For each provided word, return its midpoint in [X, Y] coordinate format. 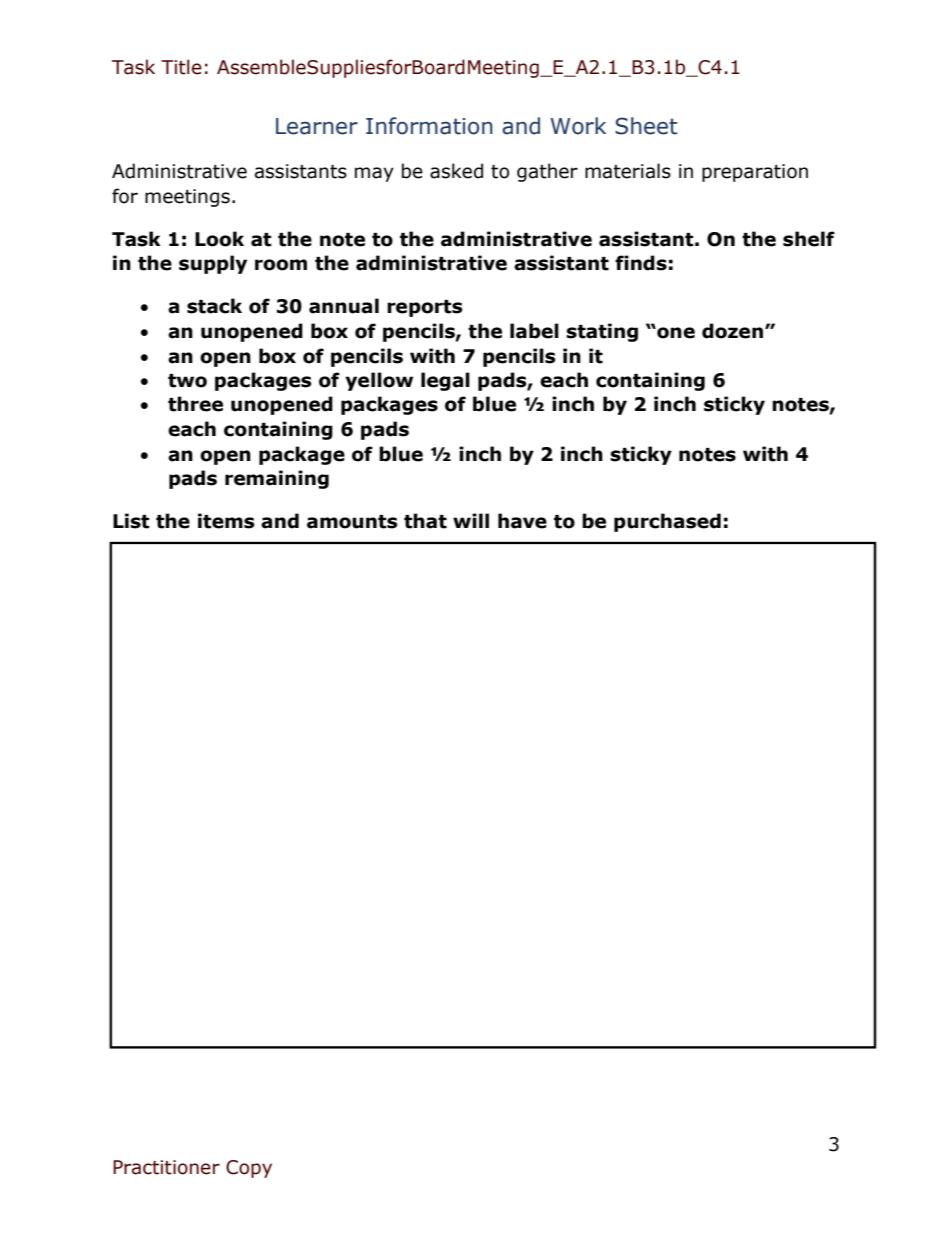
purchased [667, 522]
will [471, 520]
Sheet [646, 126]
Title [181, 67]
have [522, 521]
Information [429, 126]
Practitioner [166, 1167]
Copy [249, 1169]
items [226, 521]
